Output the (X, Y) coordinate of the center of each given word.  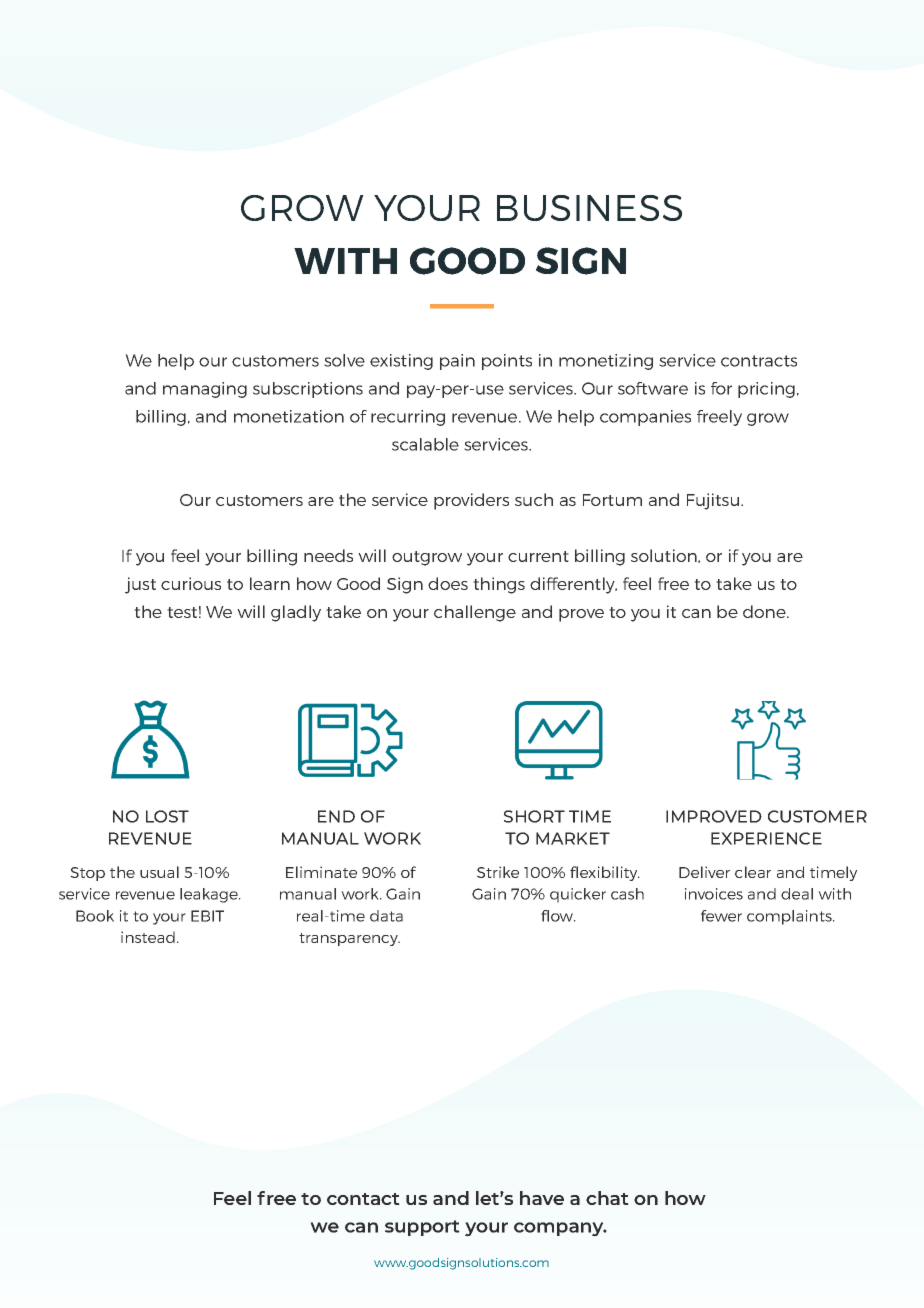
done (765, 611)
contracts (759, 361)
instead (148, 937)
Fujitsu (713, 501)
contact (363, 1199)
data (386, 916)
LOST (167, 816)
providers (471, 501)
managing (205, 390)
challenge (475, 613)
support (422, 1228)
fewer (721, 916)
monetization (289, 416)
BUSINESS (589, 208)
